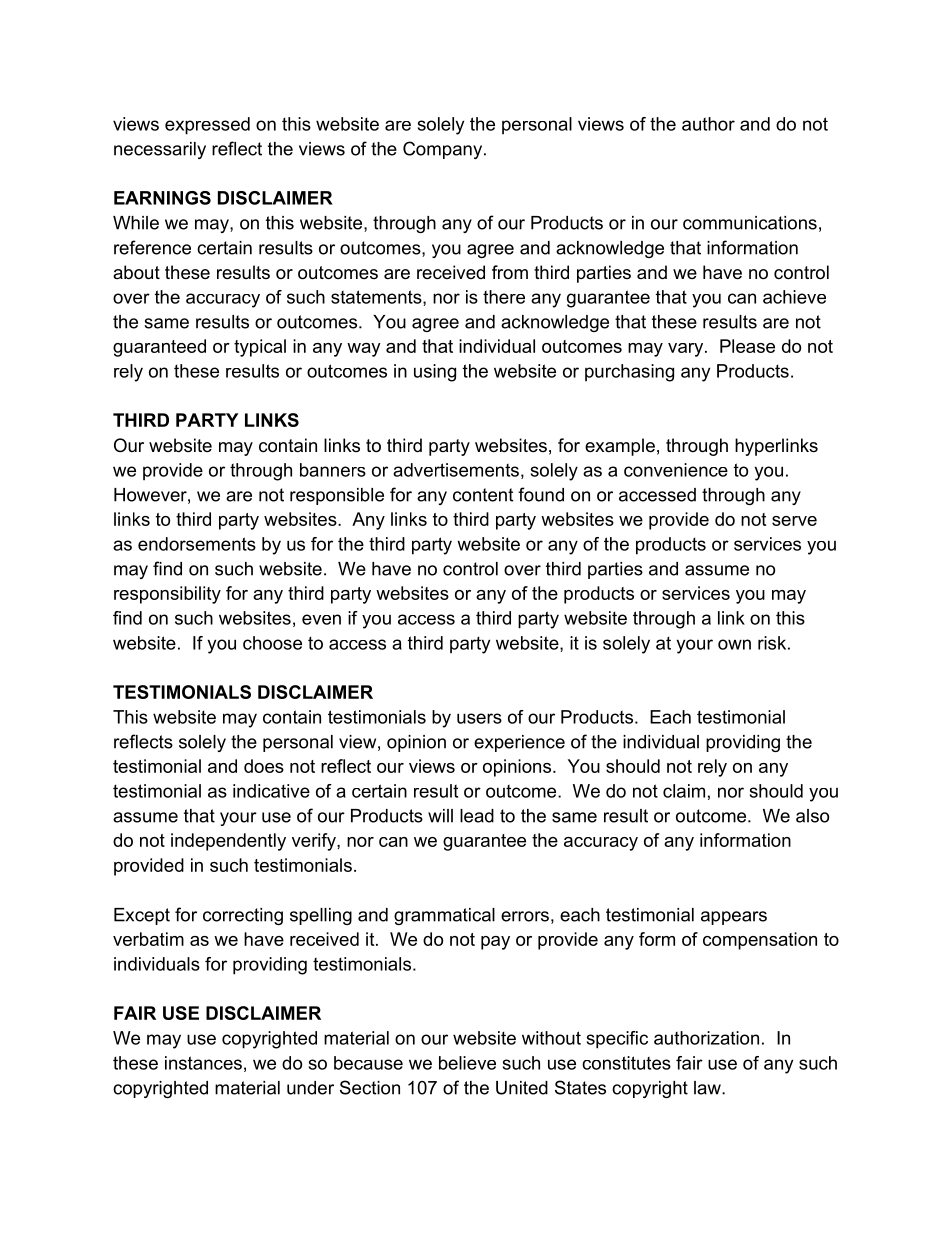  What do you see at coordinates (435, 373) in the image?
I see `using` at bounding box center [435, 373].
